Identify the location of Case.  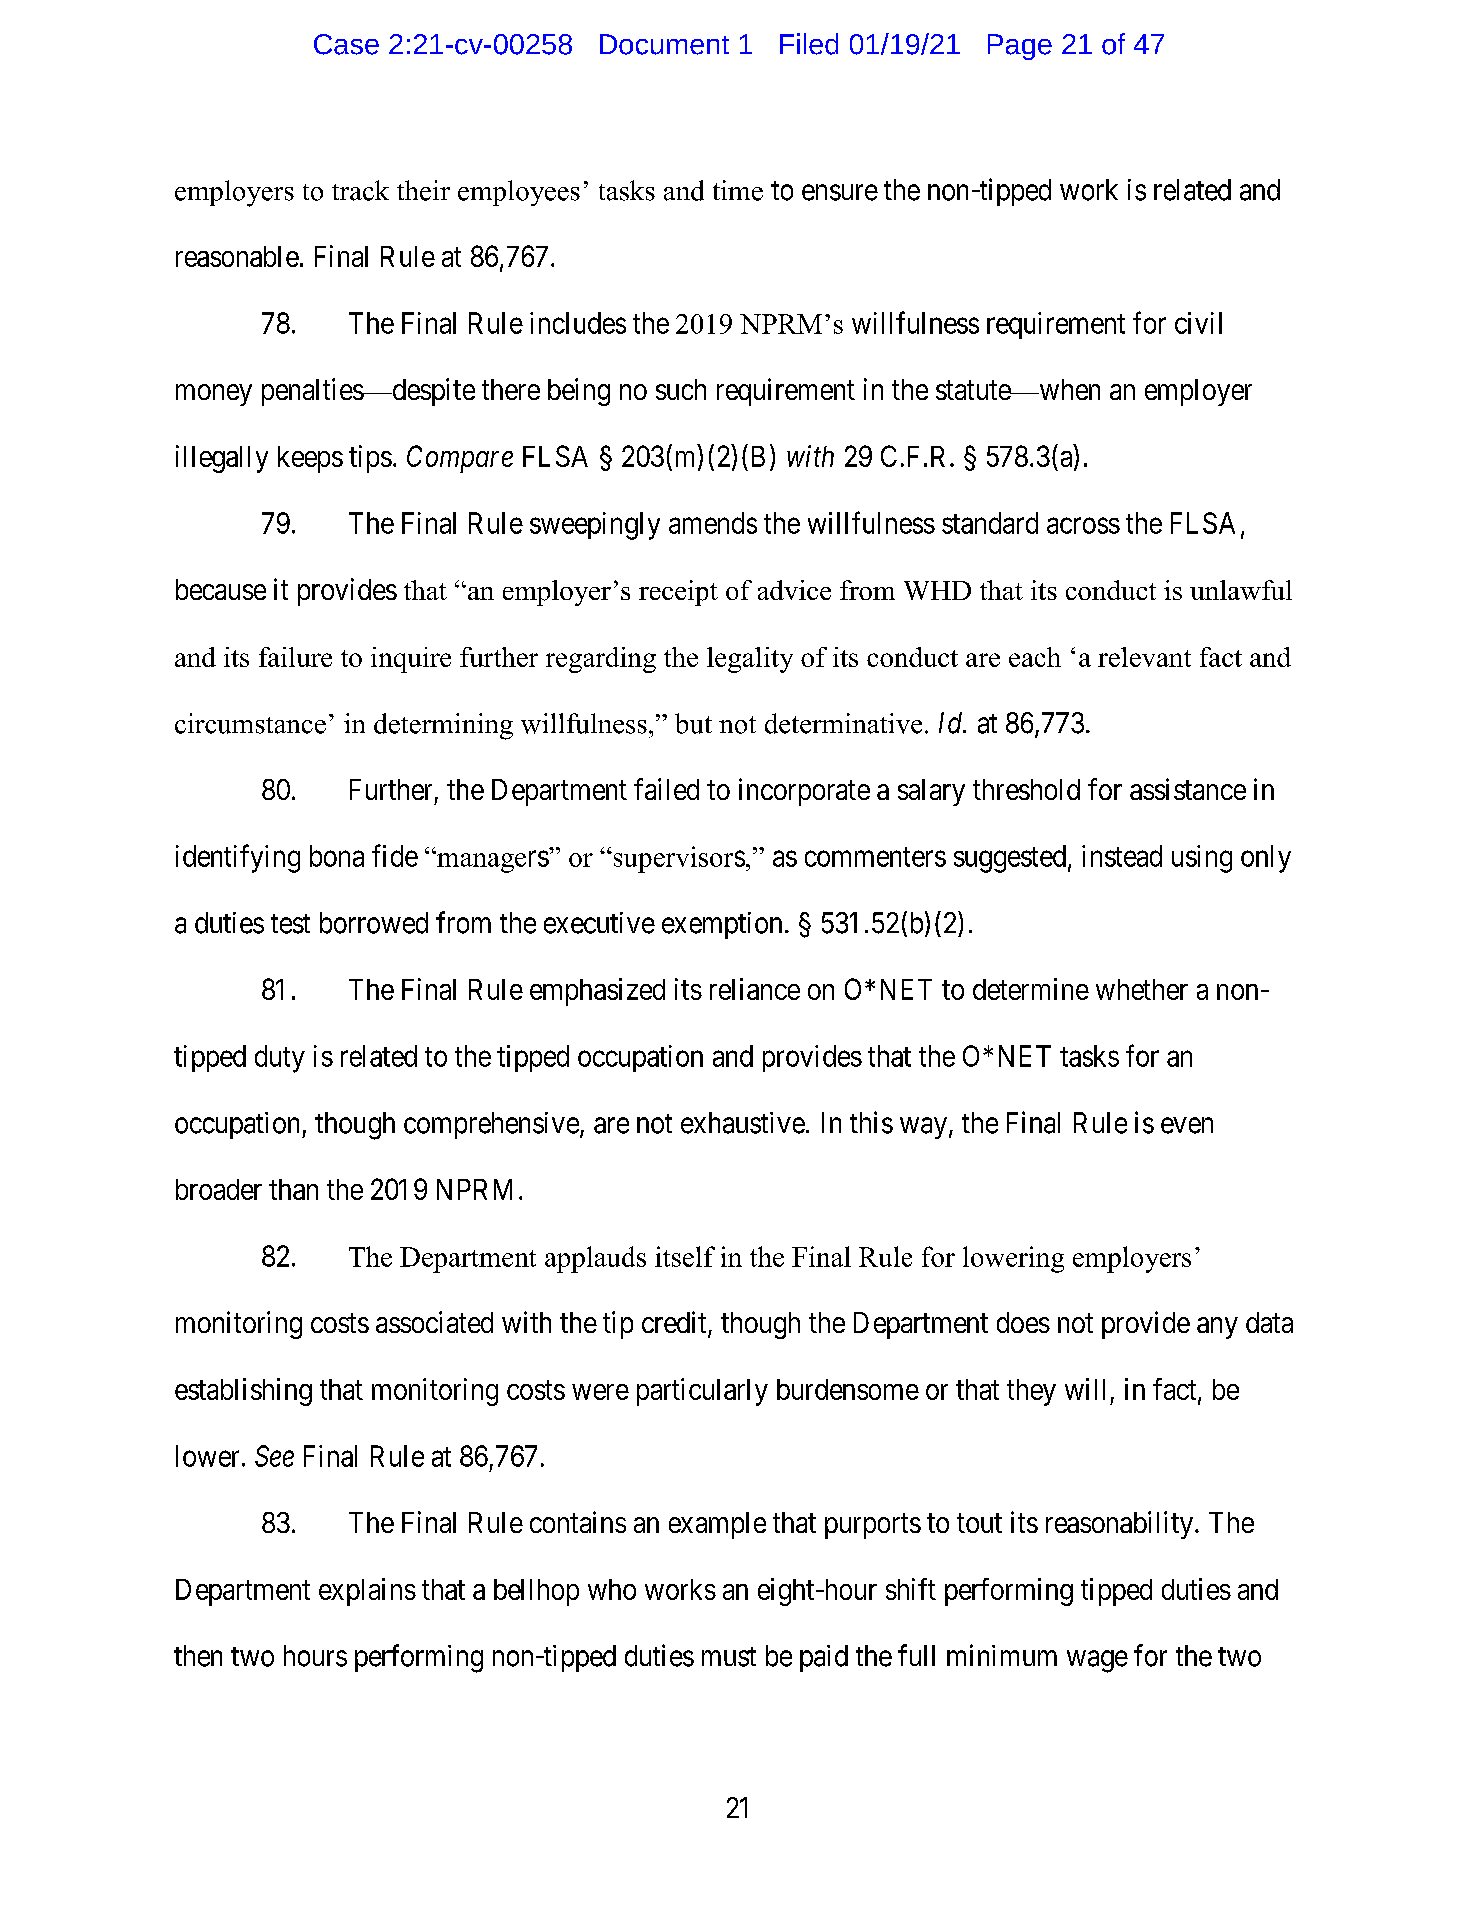
(346, 44).
